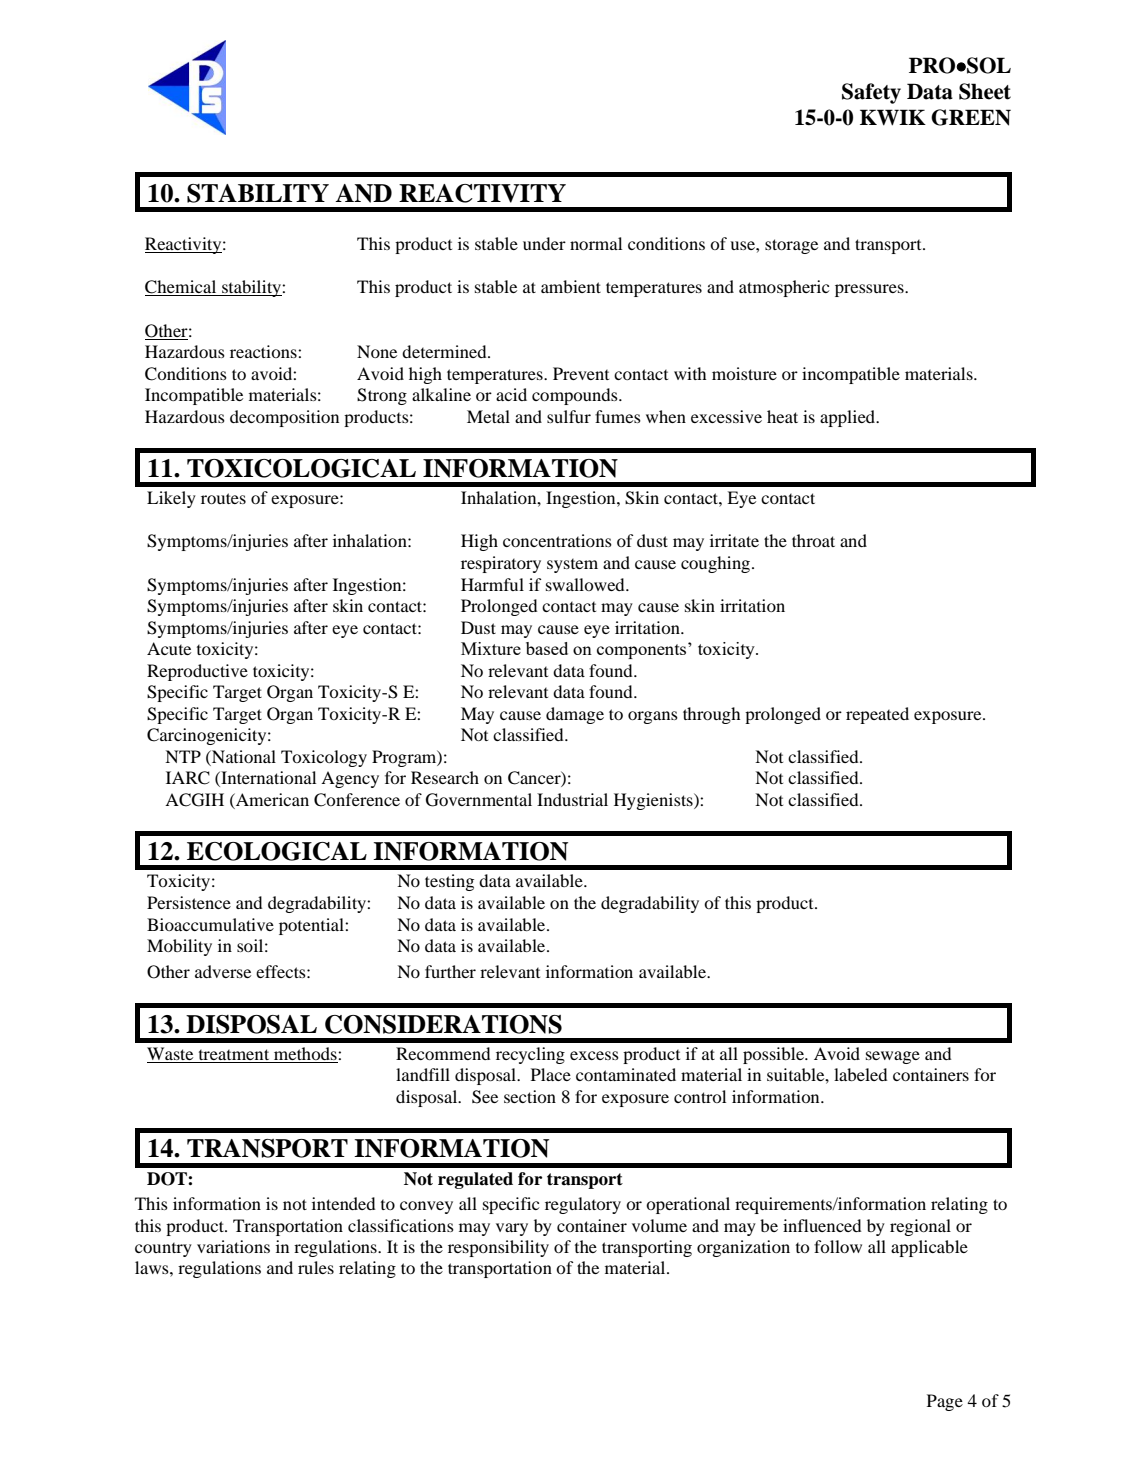 Image resolution: width=1146 pixels, height=1483 pixels. I want to click on based, so click(547, 648).
